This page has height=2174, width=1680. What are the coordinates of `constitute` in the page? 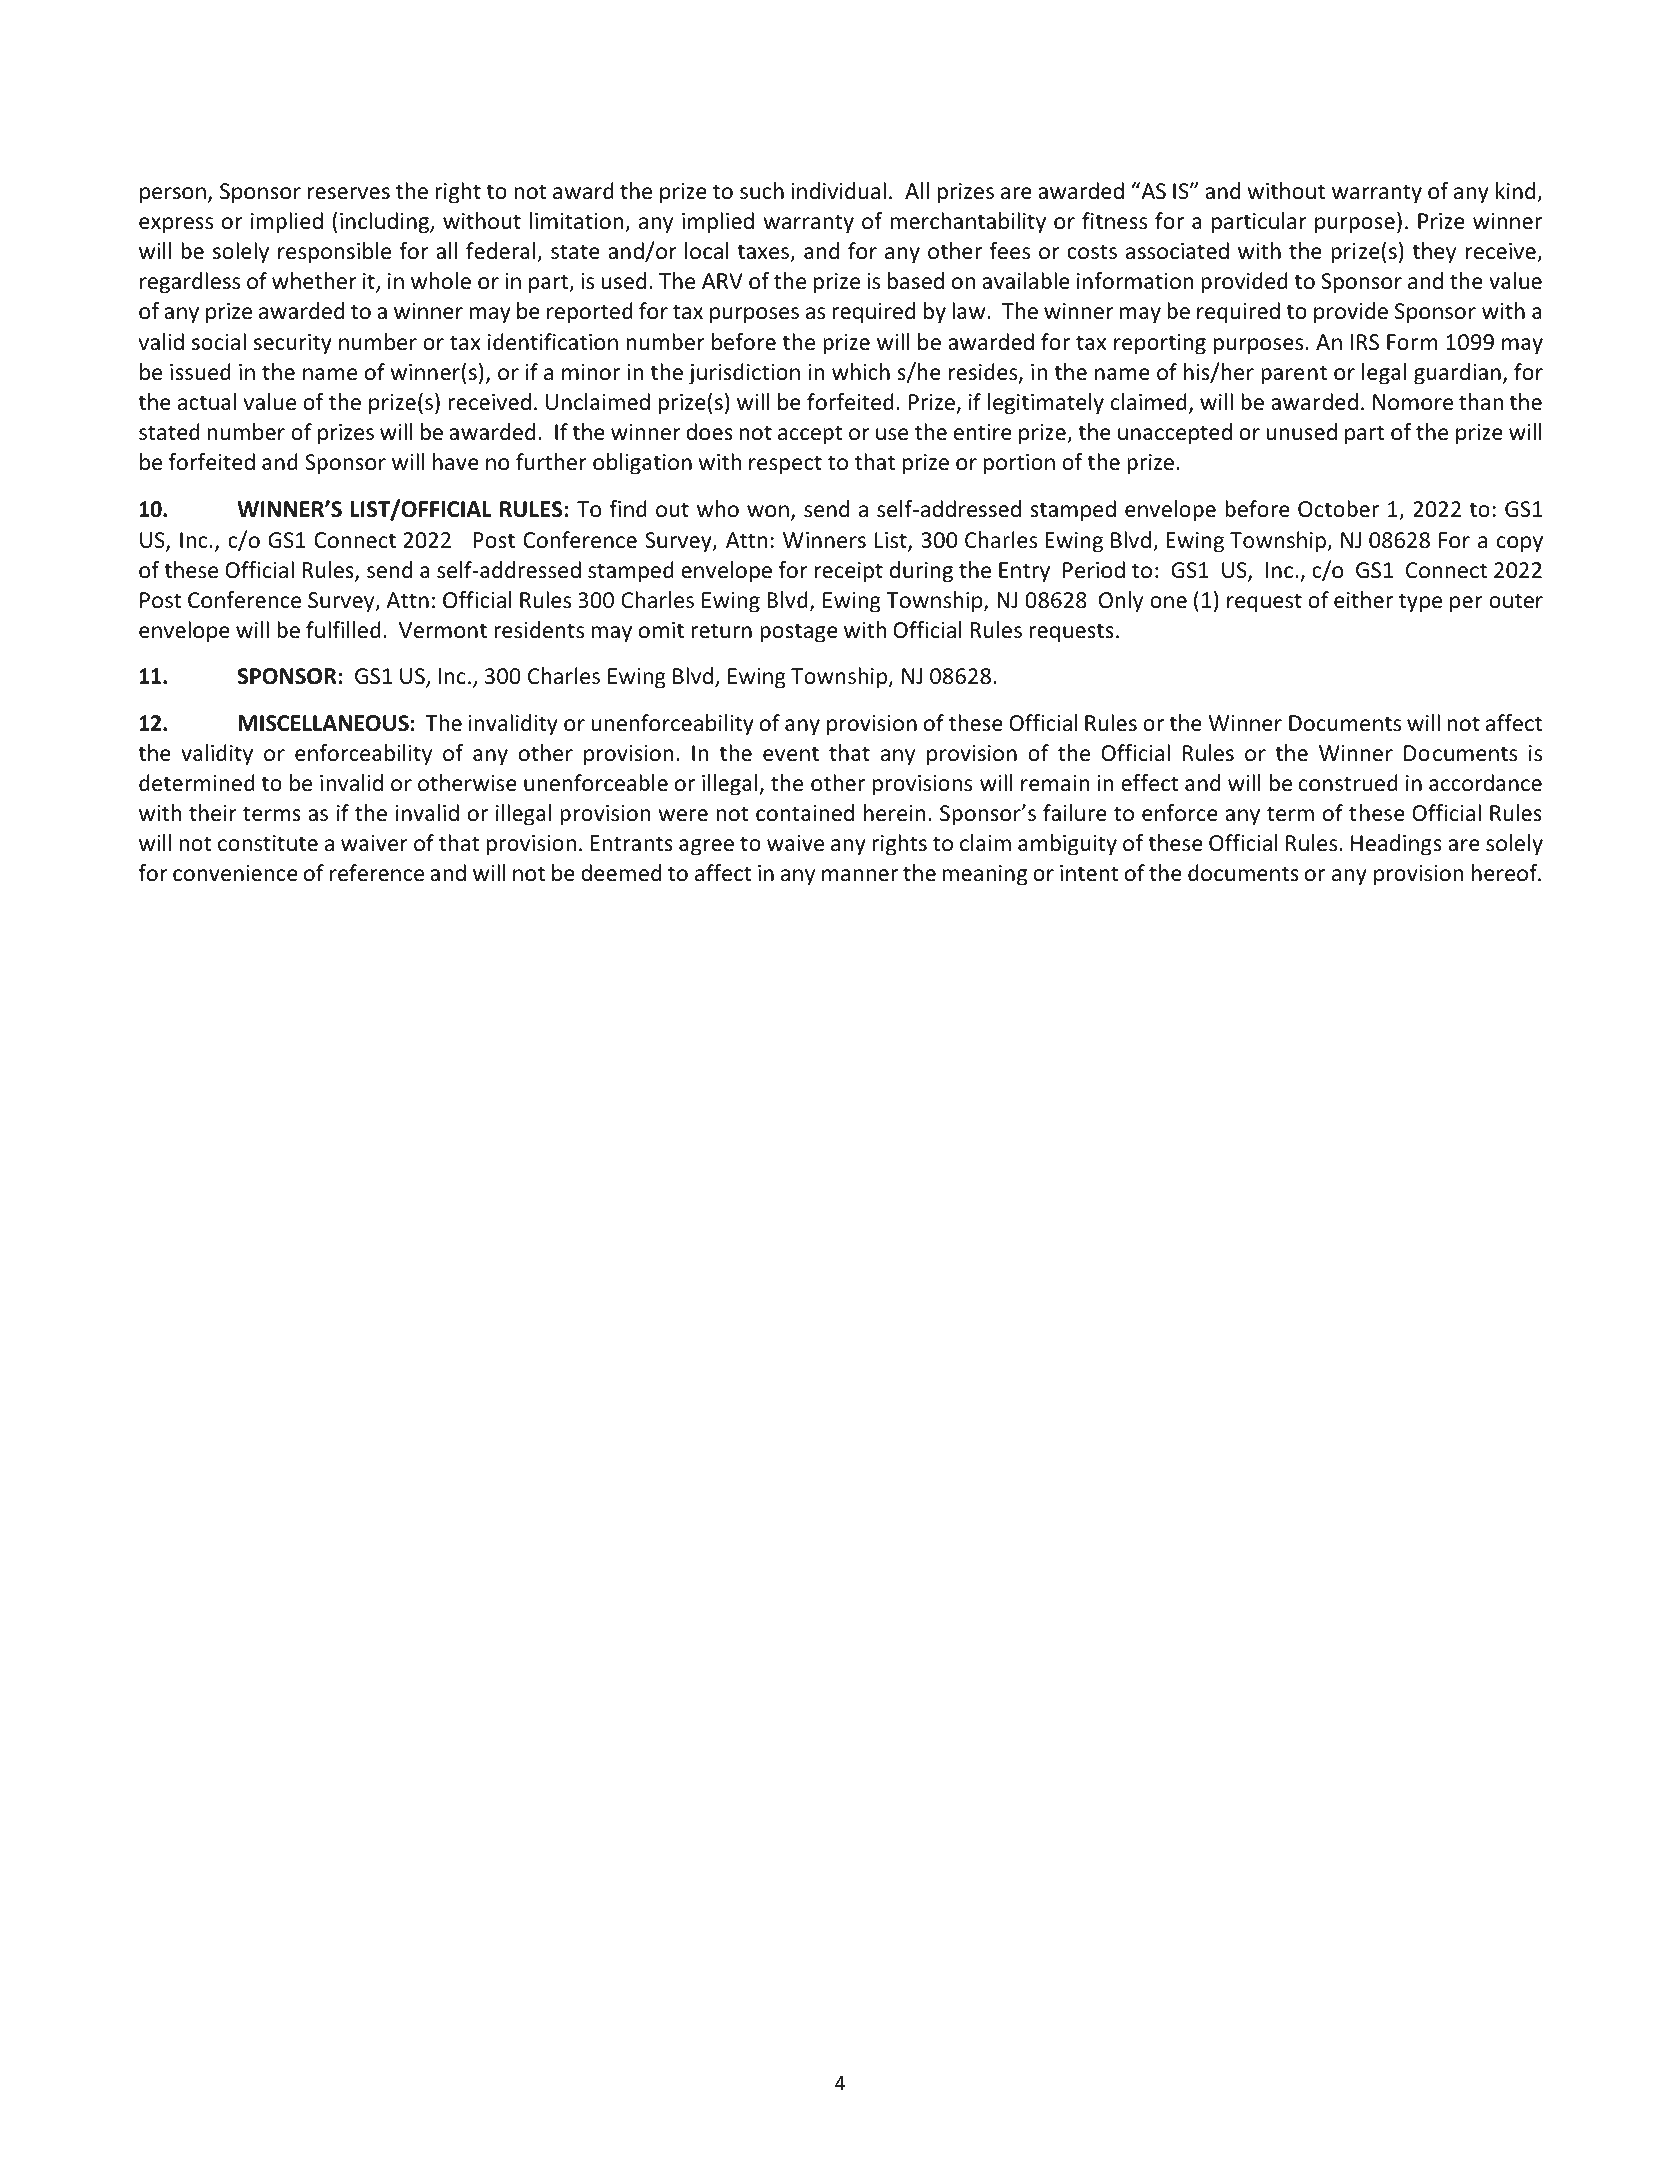 It's located at (268, 843).
